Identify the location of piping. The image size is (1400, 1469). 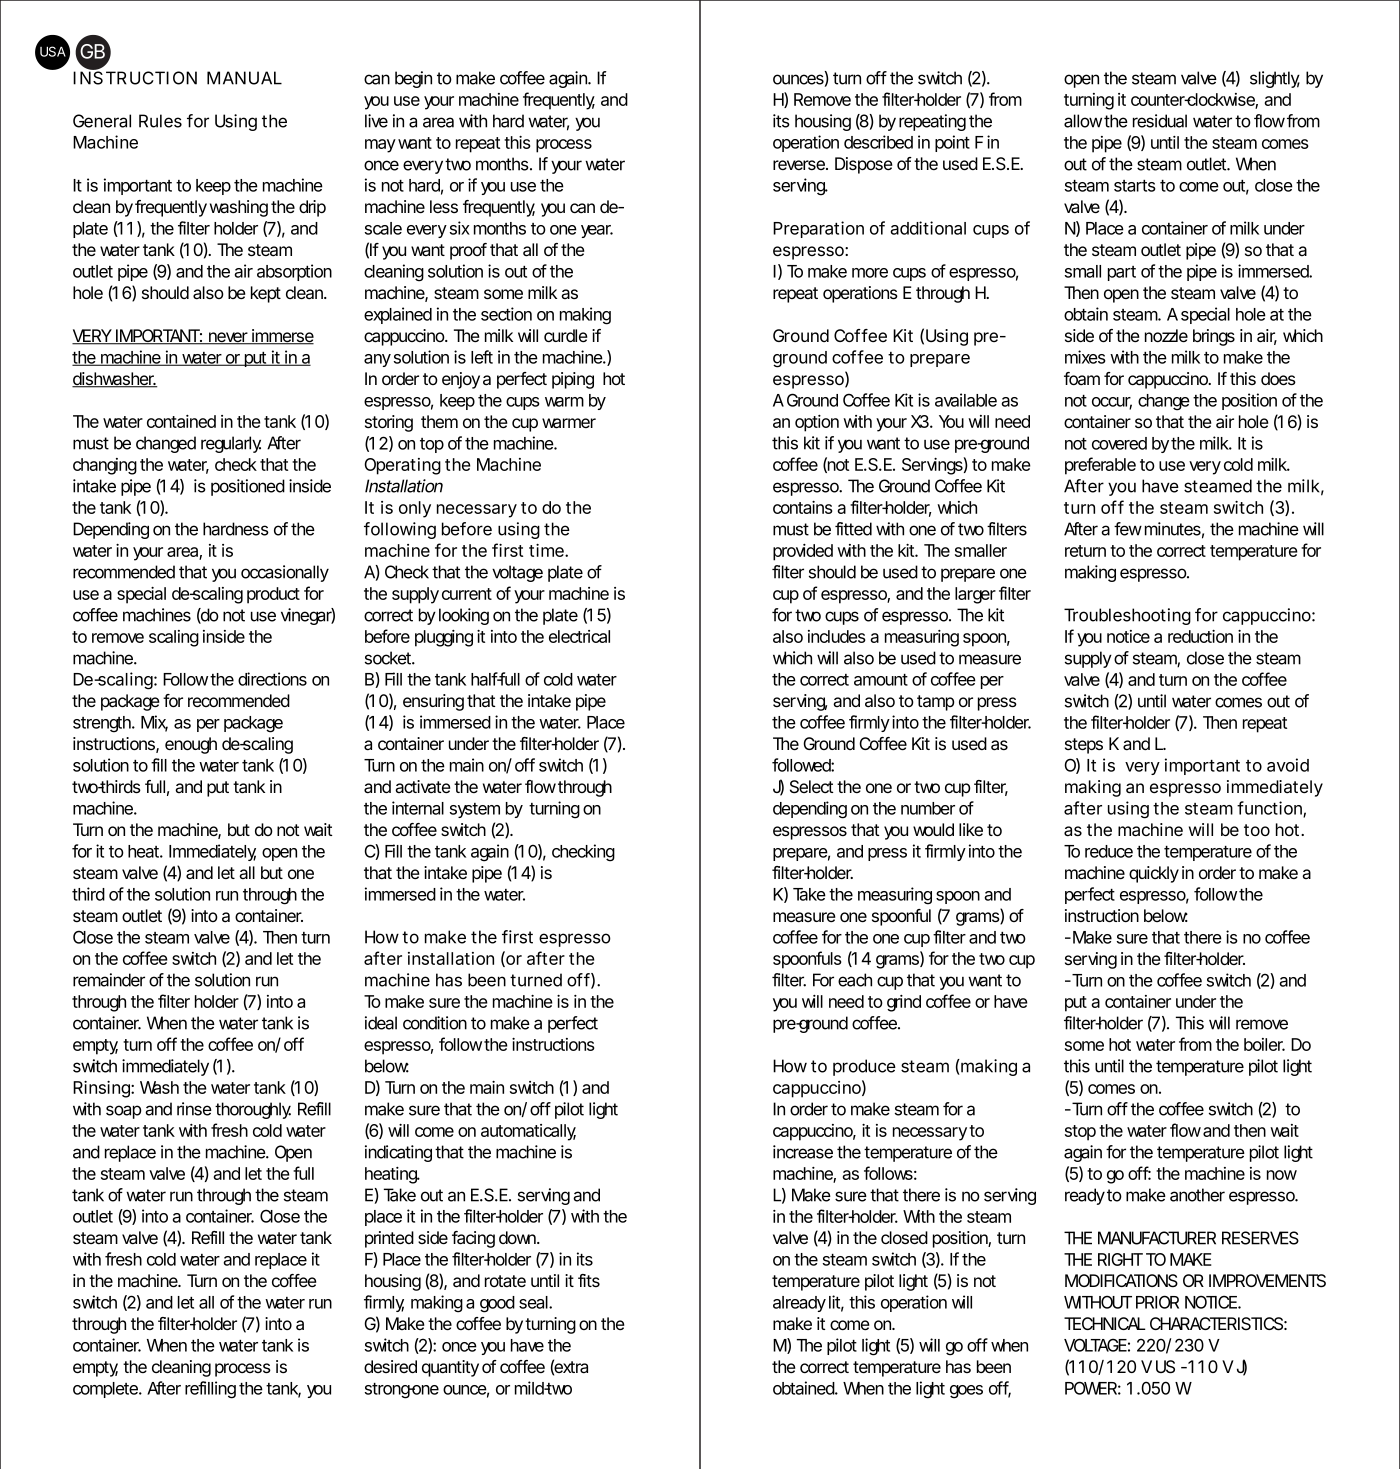
(573, 380).
